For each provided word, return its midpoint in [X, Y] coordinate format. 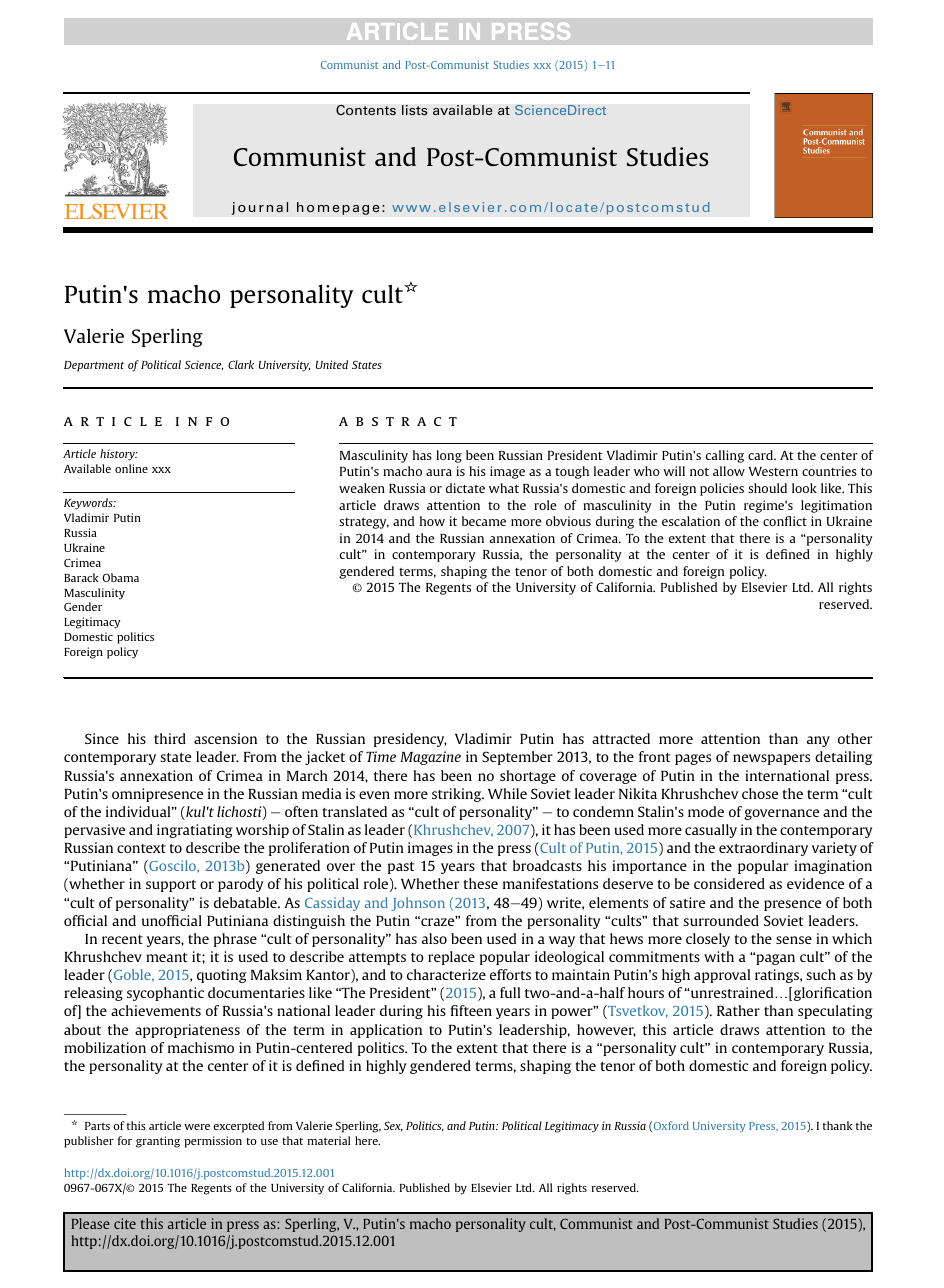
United [332, 364]
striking [458, 795]
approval [722, 976]
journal [259, 208]
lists [415, 110]
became [484, 521]
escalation [691, 521]
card [762, 455]
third [170, 738]
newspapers [771, 759]
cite [125, 1223]
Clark [241, 364]
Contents [366, 110]
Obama [121, 577]
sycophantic [165, 994]
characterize [446, 974]
